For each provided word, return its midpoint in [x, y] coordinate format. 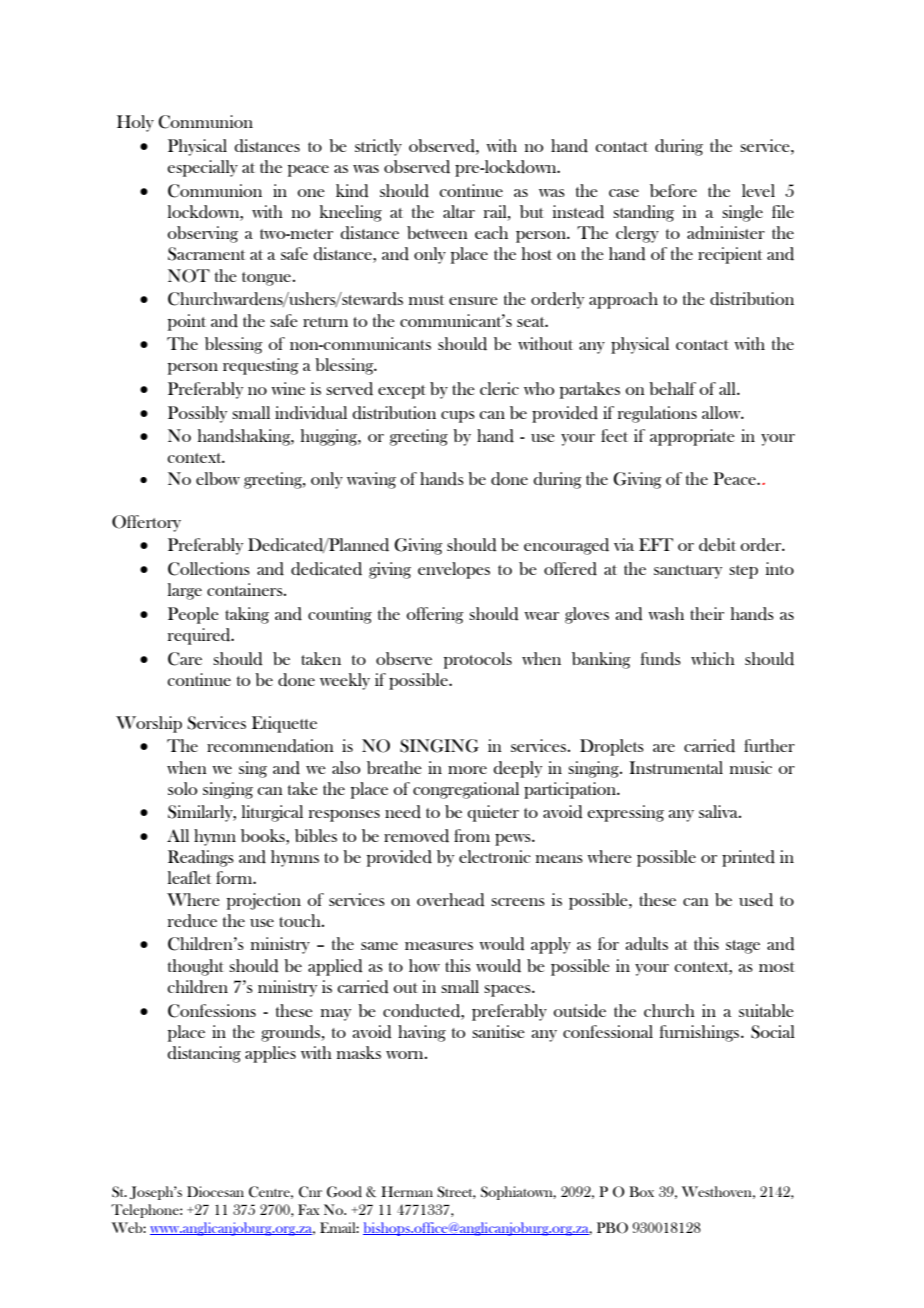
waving [371, 480]
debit [717, 545]
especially [202, 168]
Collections [209, 569]
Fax [308, 1209]
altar [459, 211]
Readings [201, 858]
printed [748, 858]
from [472, 835]
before [673, 190]
